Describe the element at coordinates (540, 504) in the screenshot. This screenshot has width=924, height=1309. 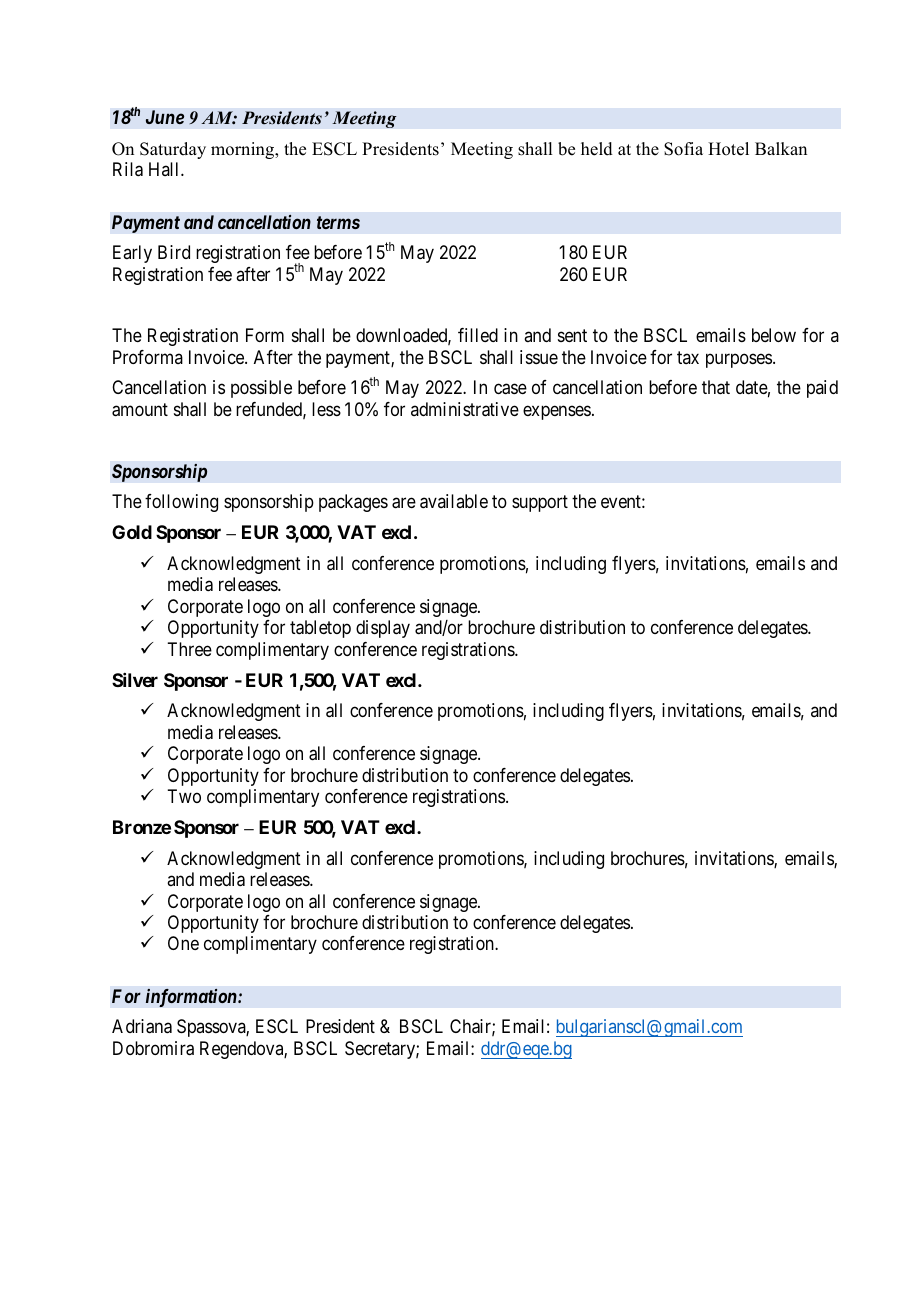
I see `support` at that location.
